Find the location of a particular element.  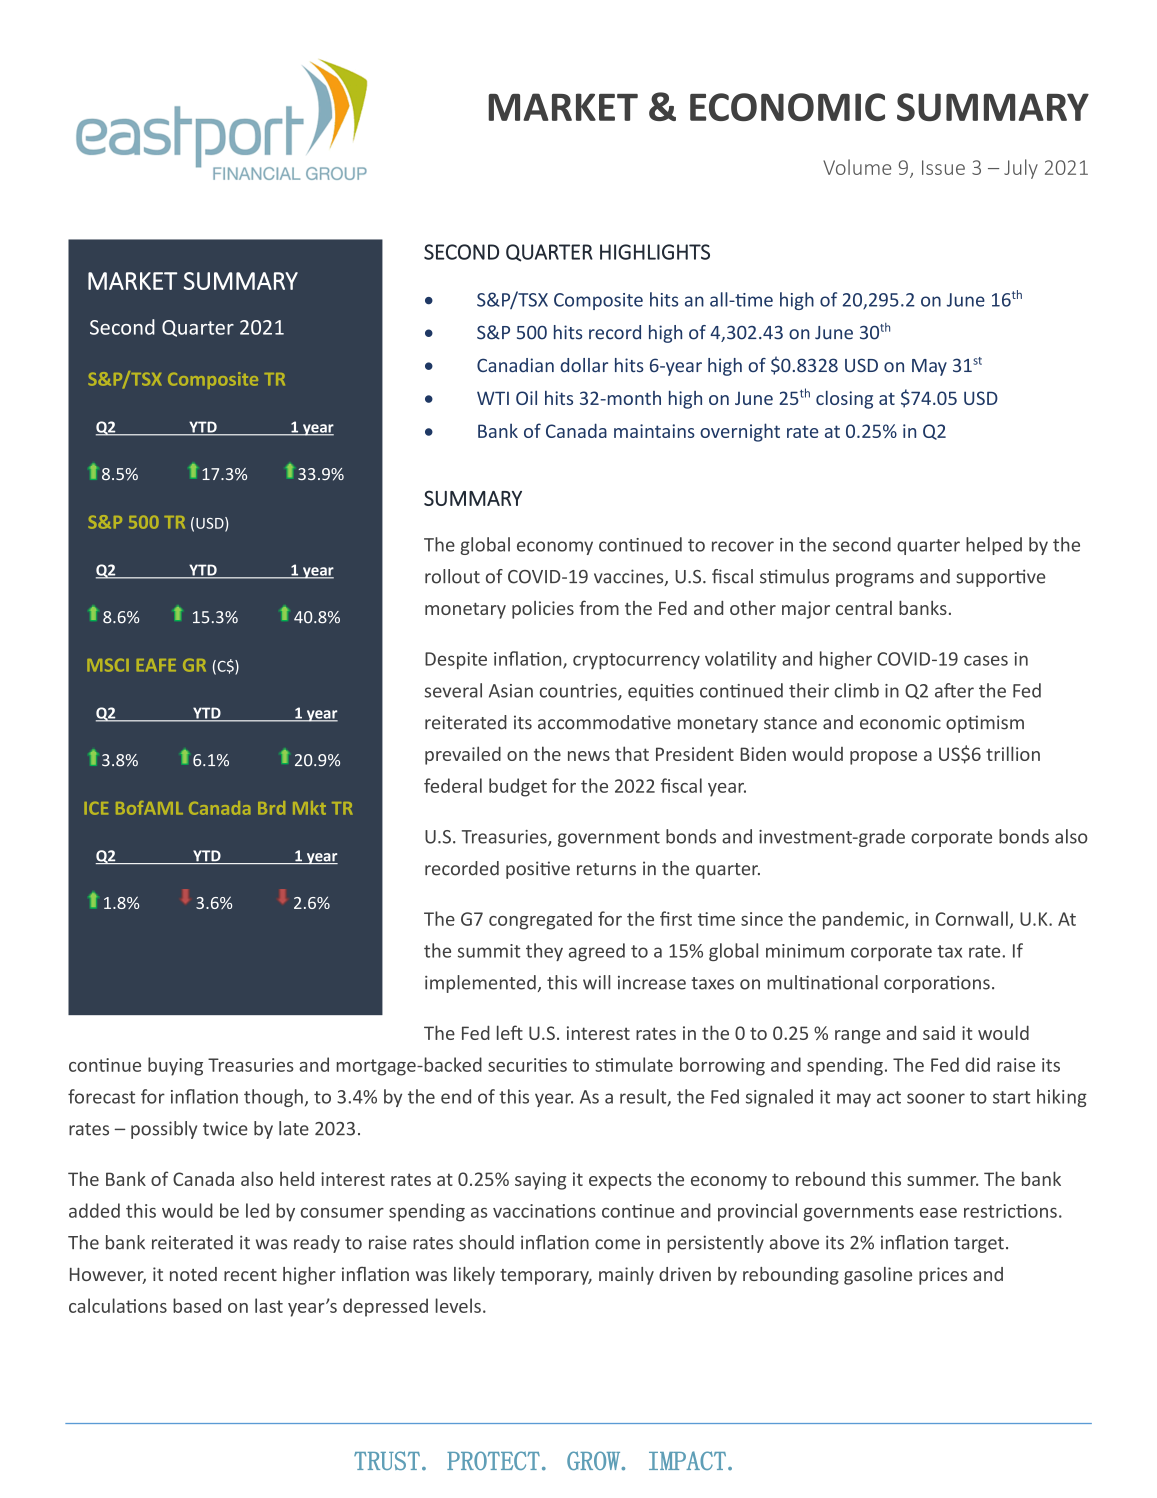

buying is located at coordinates (175, 1066).
